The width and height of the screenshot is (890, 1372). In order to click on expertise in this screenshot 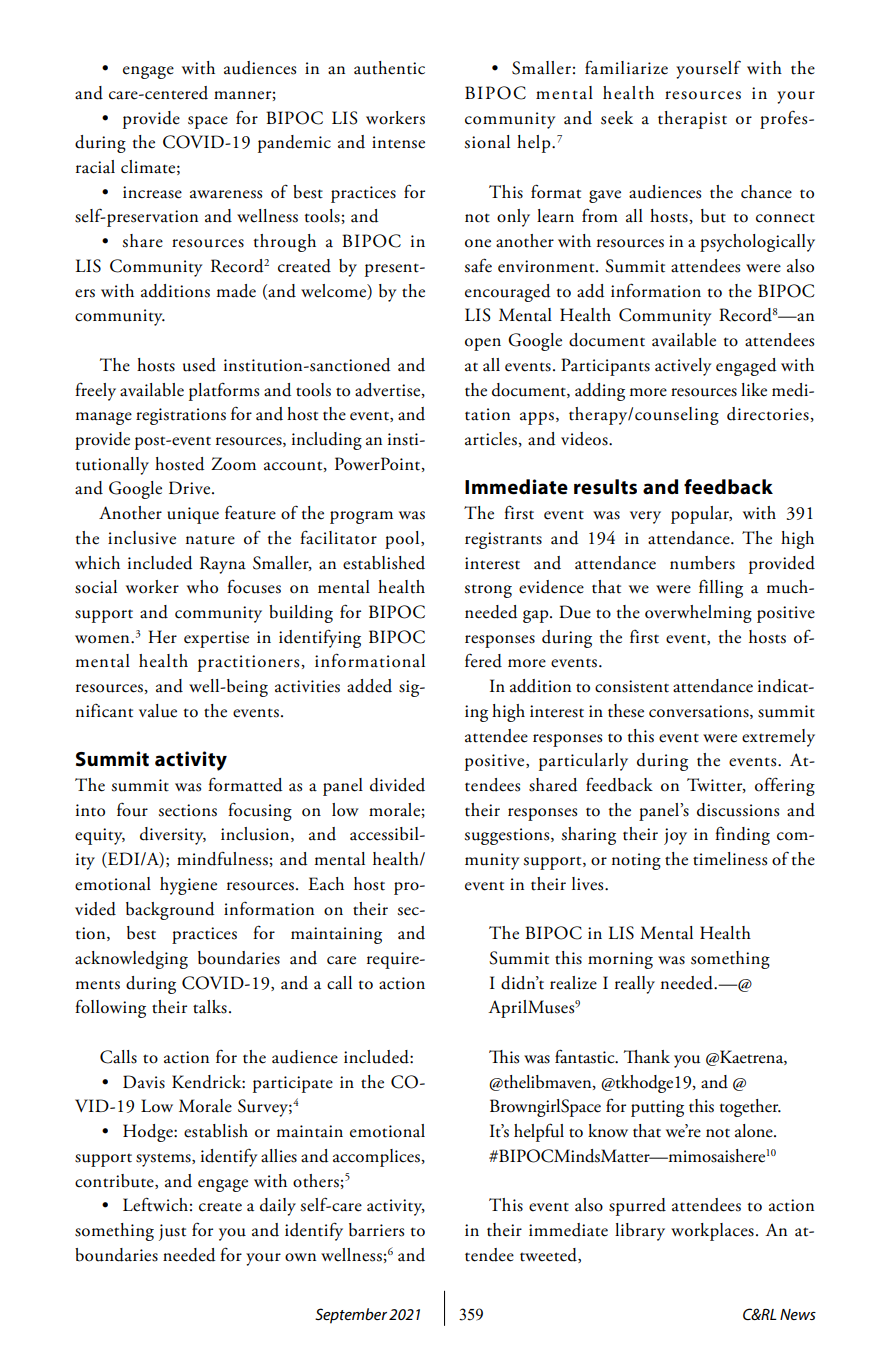, I will do `click(216, 639)`.
